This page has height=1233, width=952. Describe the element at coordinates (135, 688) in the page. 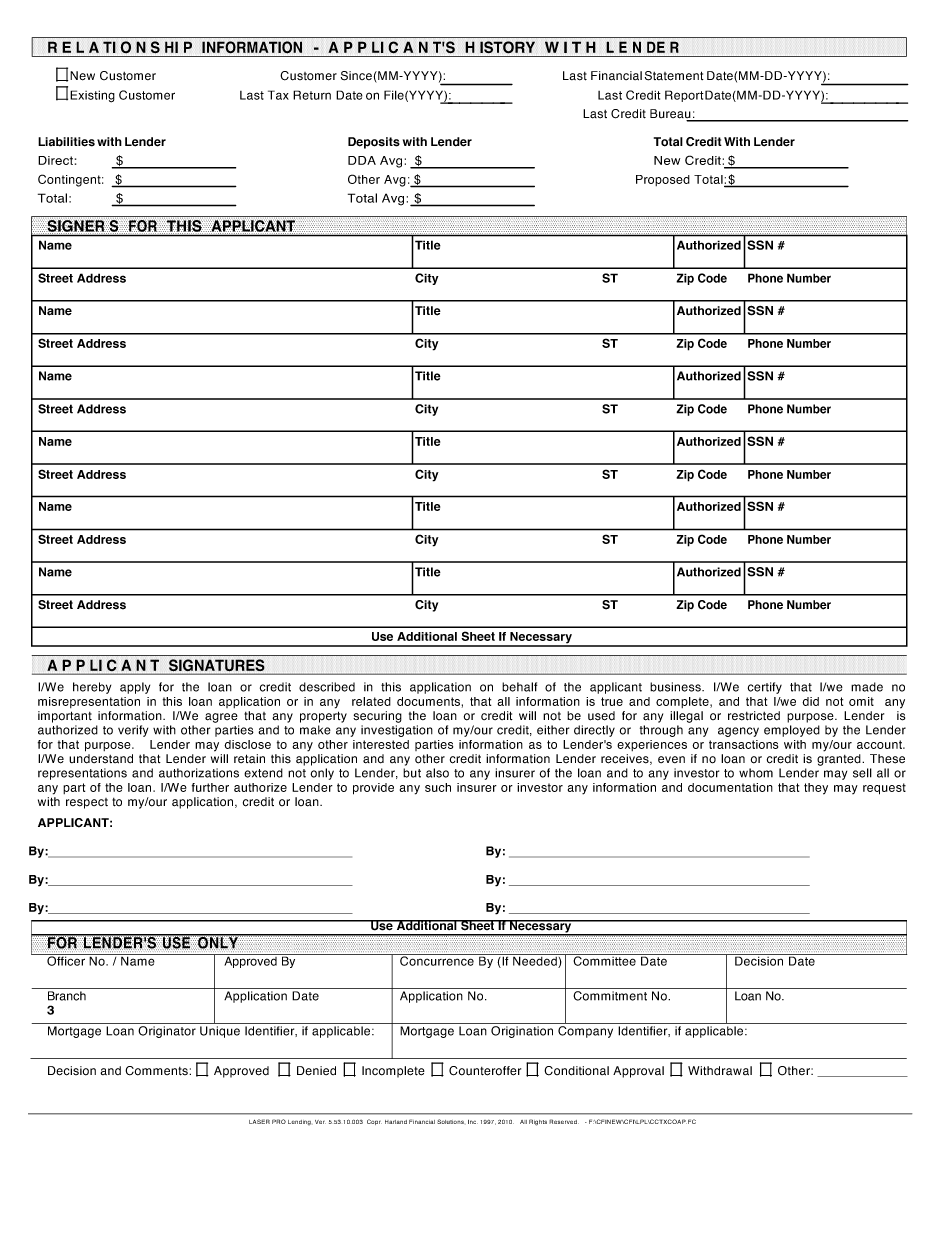

I see `apply` at that location.
